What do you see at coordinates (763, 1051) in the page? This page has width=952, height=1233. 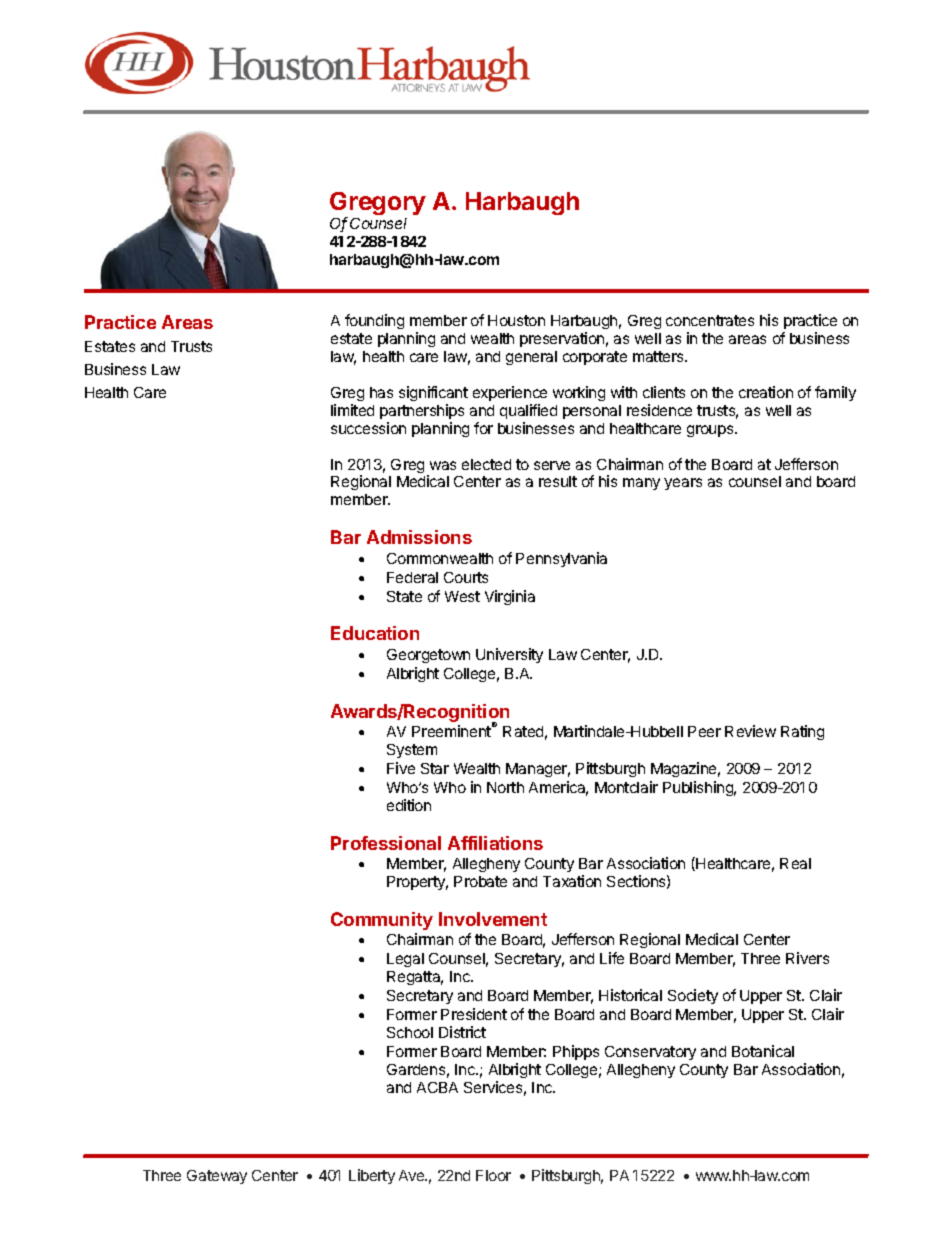 I see `Botanical` at bounding box center [763, 1051].
